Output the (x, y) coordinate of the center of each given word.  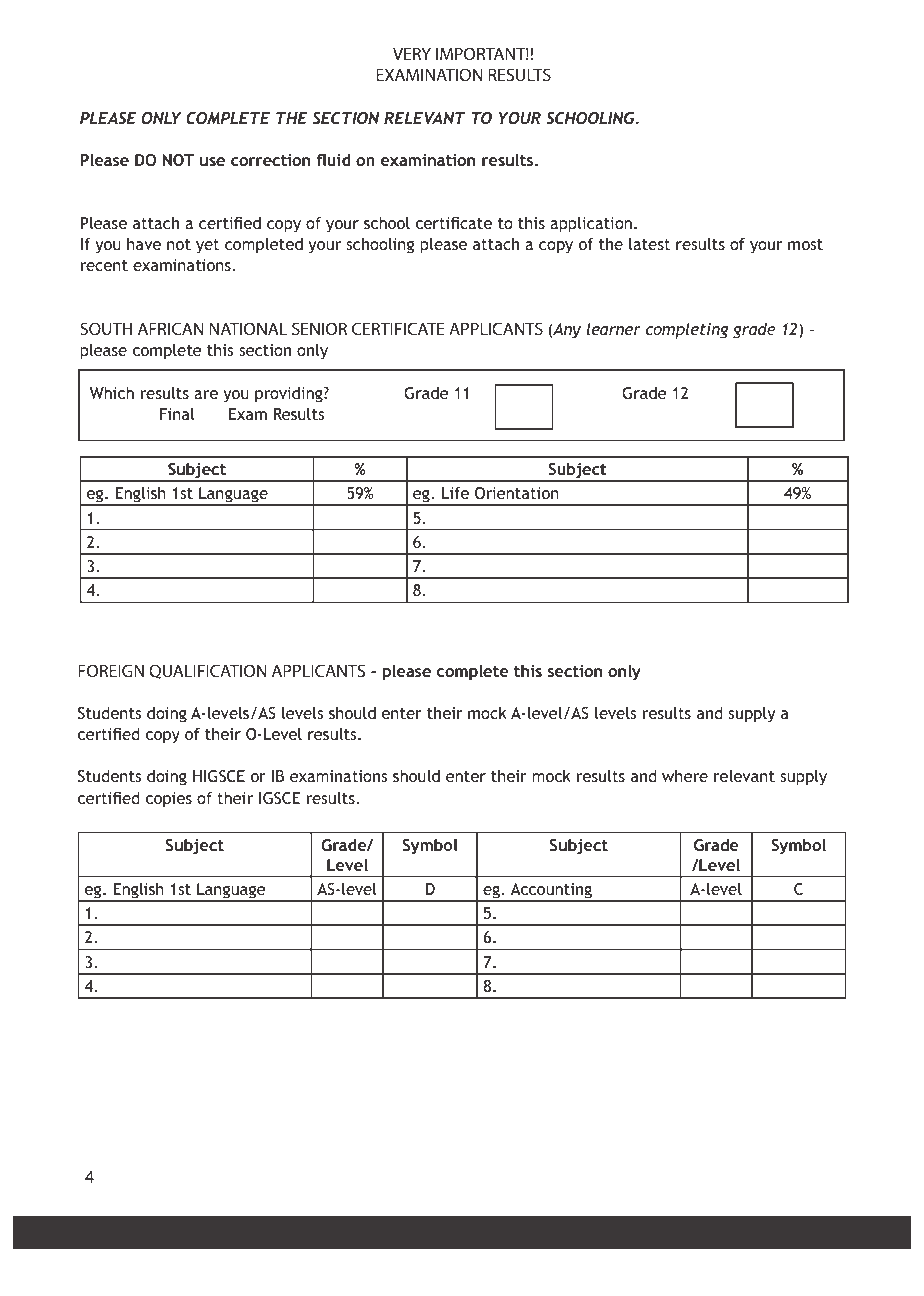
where (685, 775)
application (591, 225)
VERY (412, 53)
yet (208, 246)
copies (168, 800)
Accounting (551, 892)
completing (687, 330)
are (206, 394)
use (212, 161)
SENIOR (319, 328)
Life (455, 493)
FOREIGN (111, 670)
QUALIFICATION (208, 671)
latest (650, 244)
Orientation (517, 493)
